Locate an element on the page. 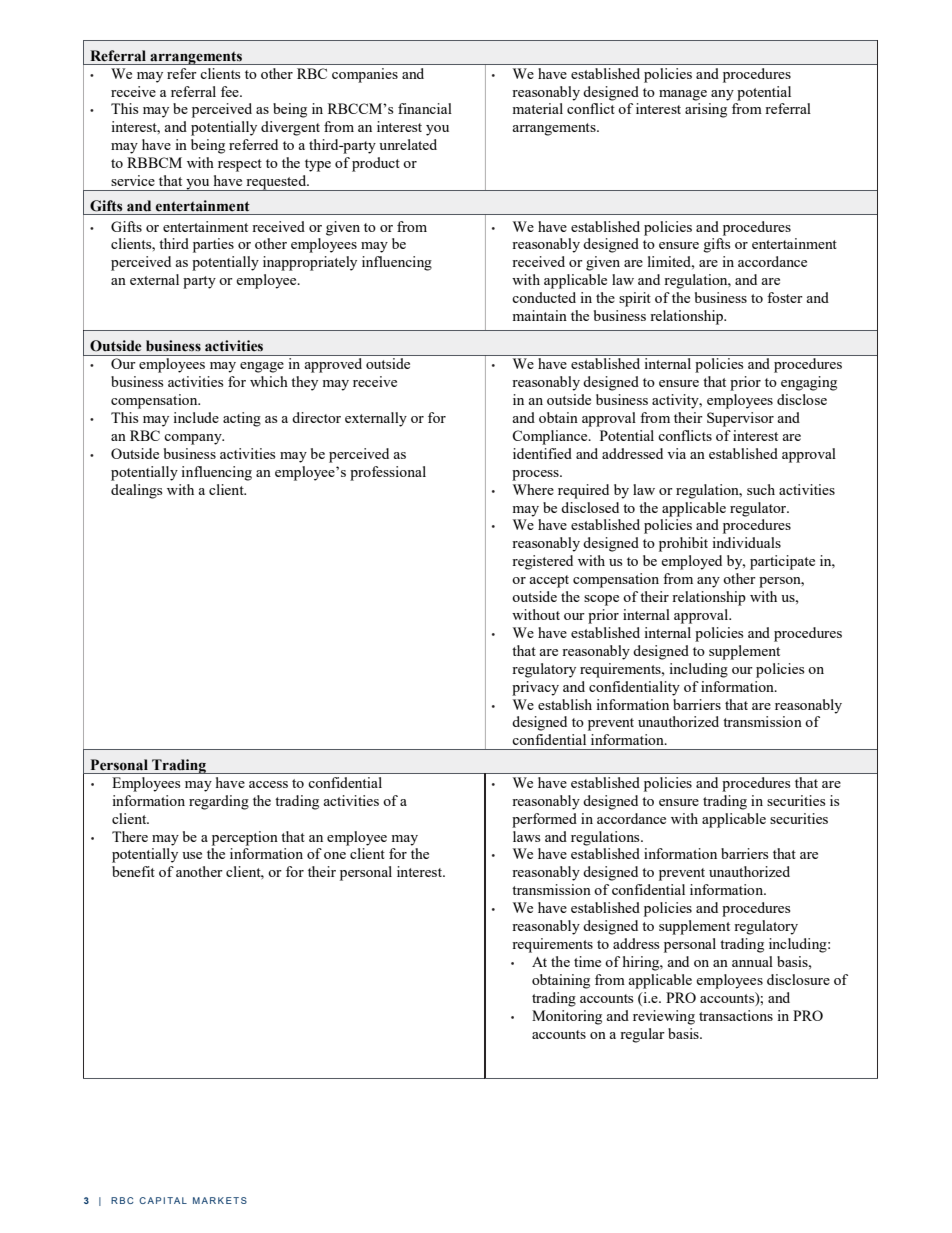 The image size is (952, 1233). benefit is located at coordinates (133, 871).
